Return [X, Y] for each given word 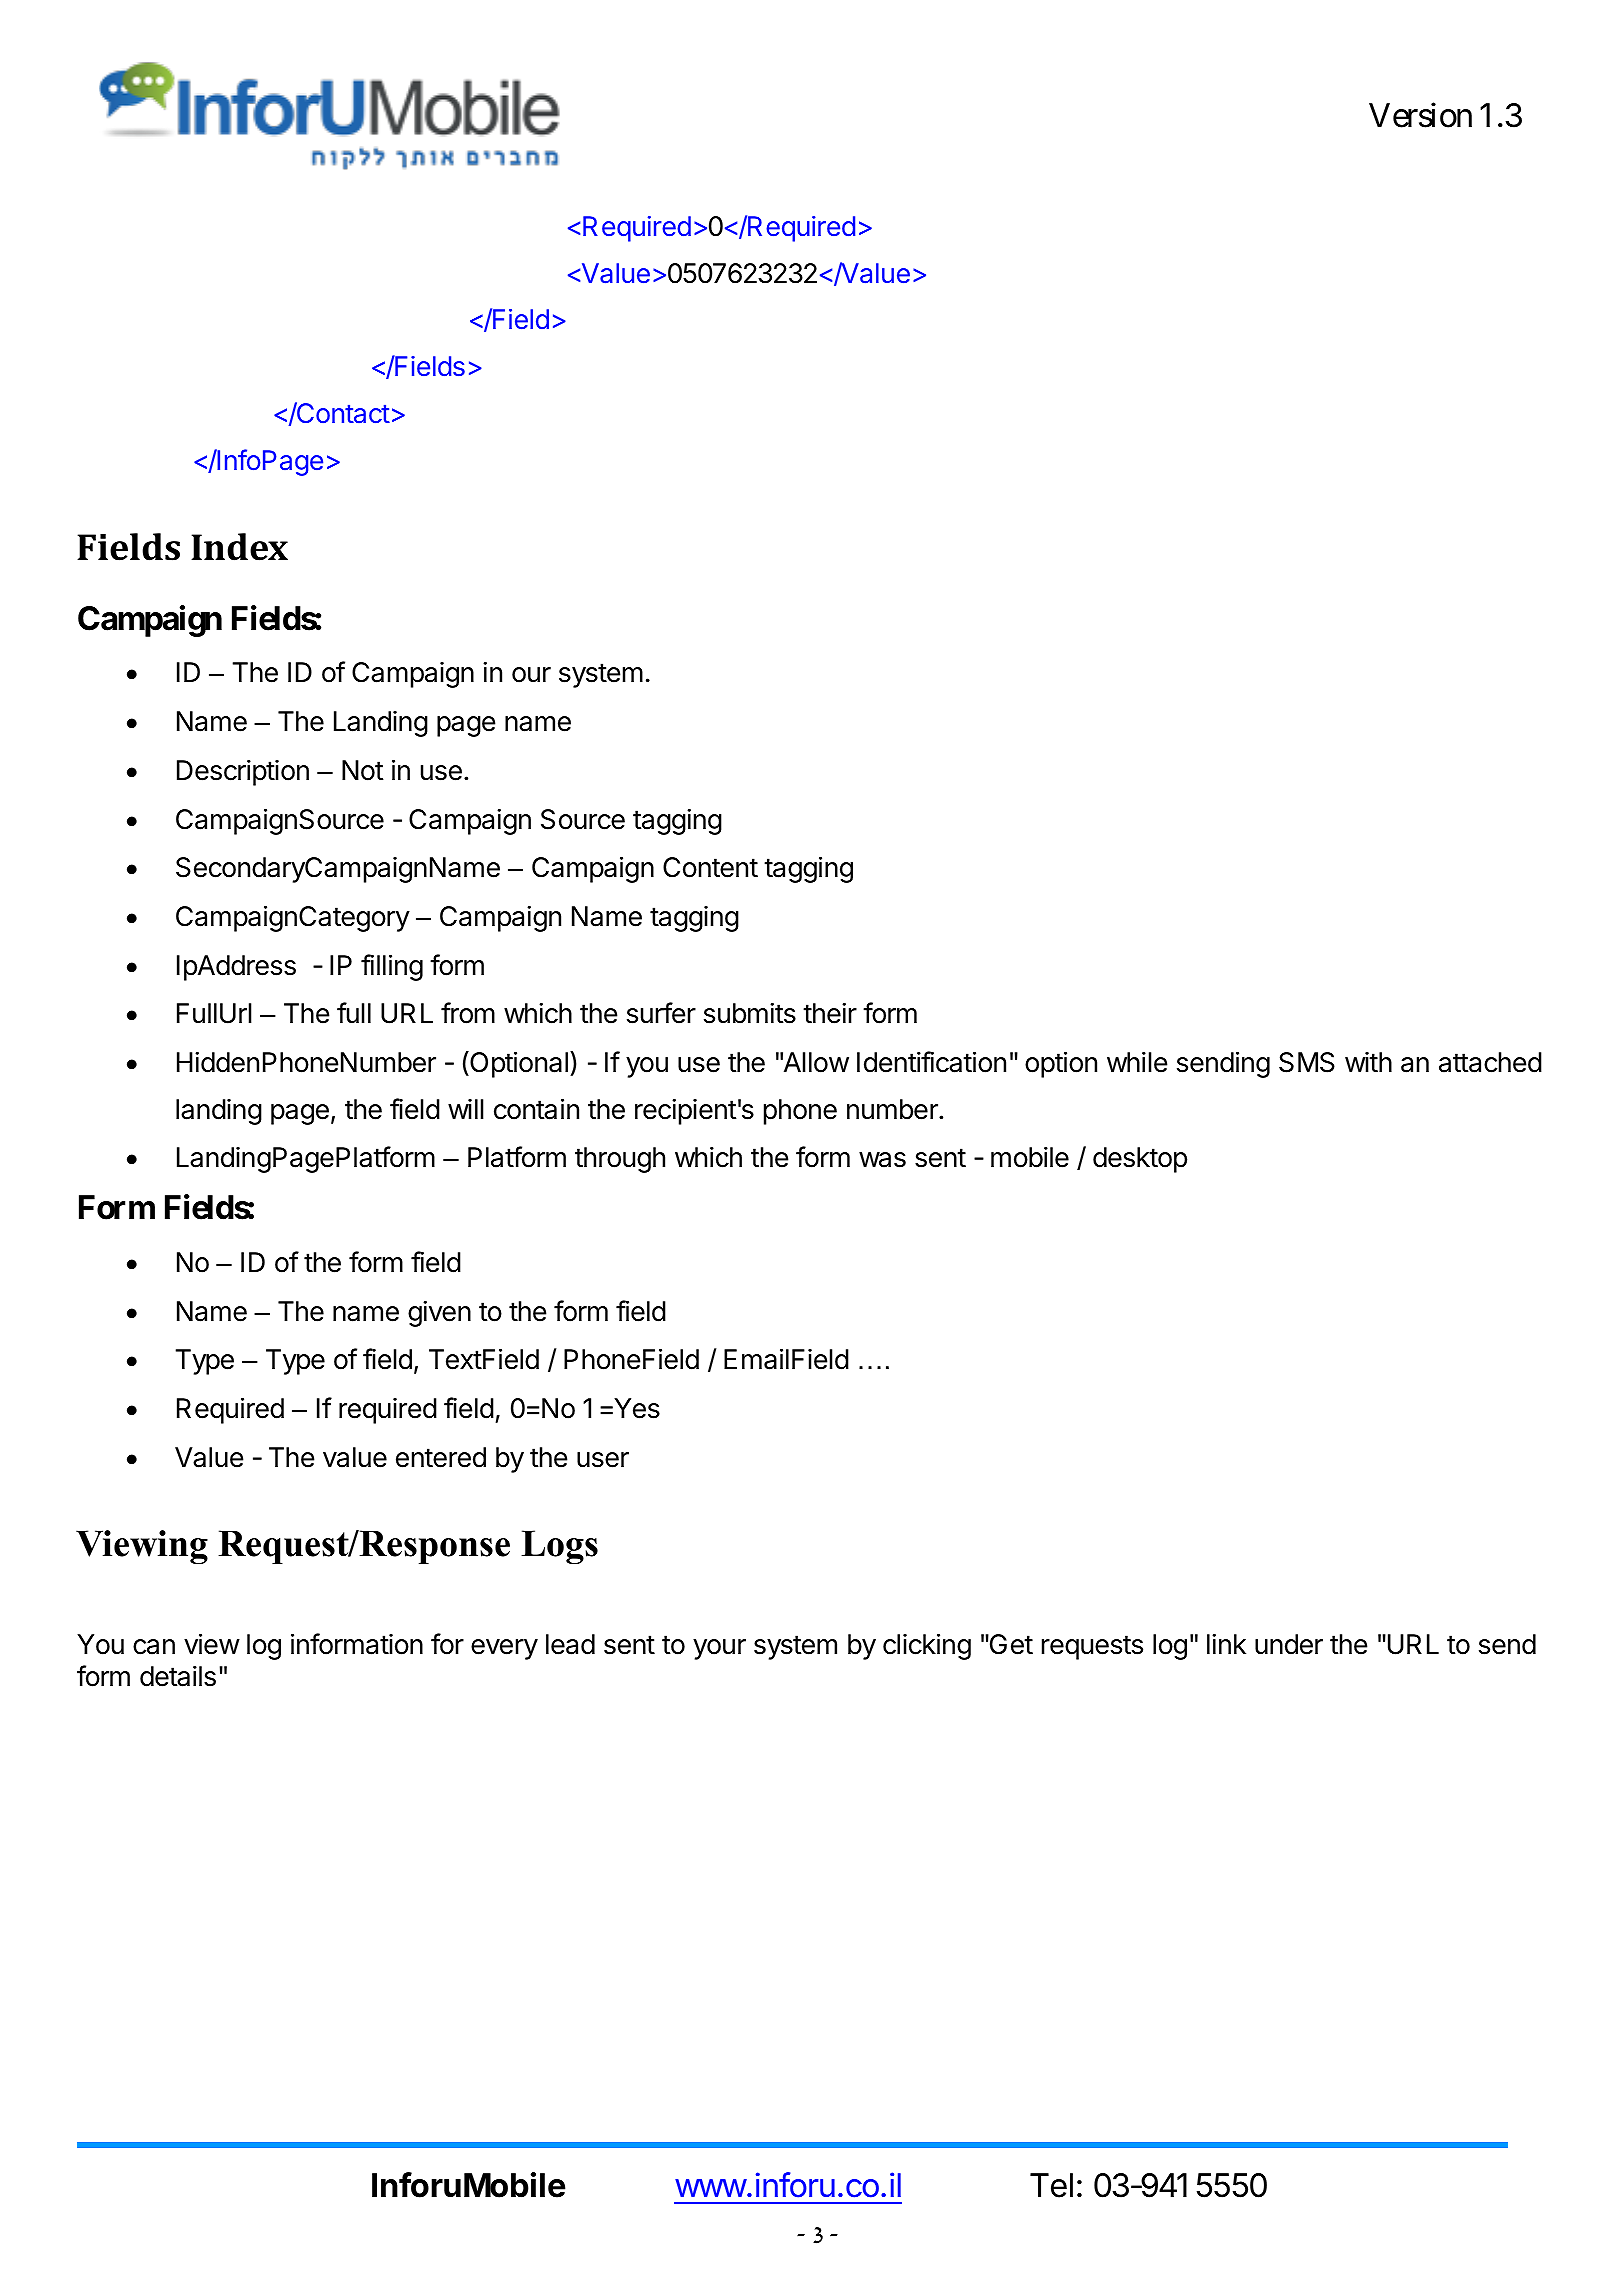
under [1289, 1644]
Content [710, 867]
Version [1420, 115]
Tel [1051, 2185]
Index [239, 547]
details [178, 1676]
